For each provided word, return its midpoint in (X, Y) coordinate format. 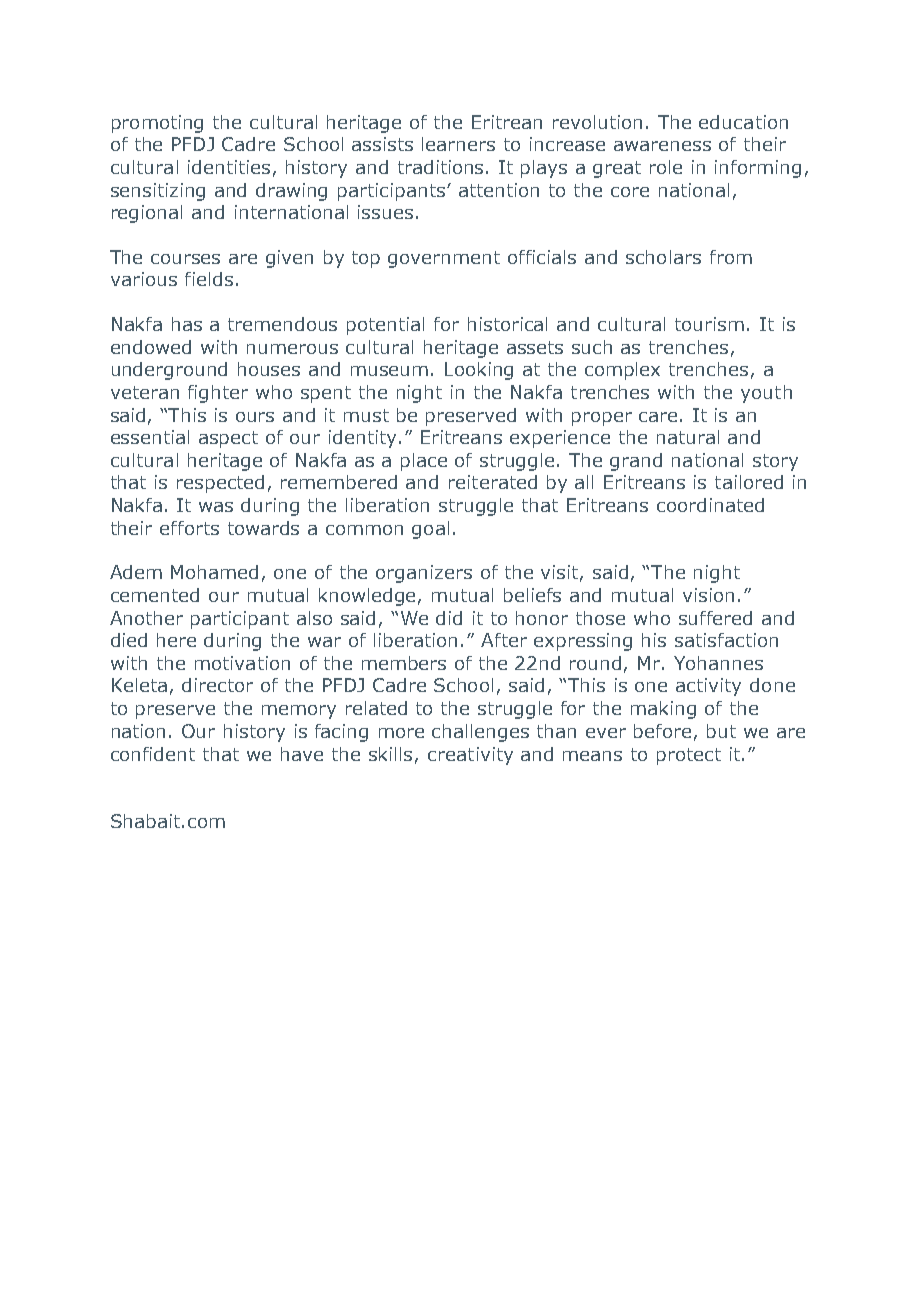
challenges (480, 733)
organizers (424, 574)
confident (153, 754)
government (444, 259)
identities (229, 167)
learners (458, 144)
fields (209, 279)
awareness (662, 146)
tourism (709, 324)
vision (708, 595)
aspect (228, 439)
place (424, 462)
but (721, 731)
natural (688, 437)
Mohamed (214, 572)
